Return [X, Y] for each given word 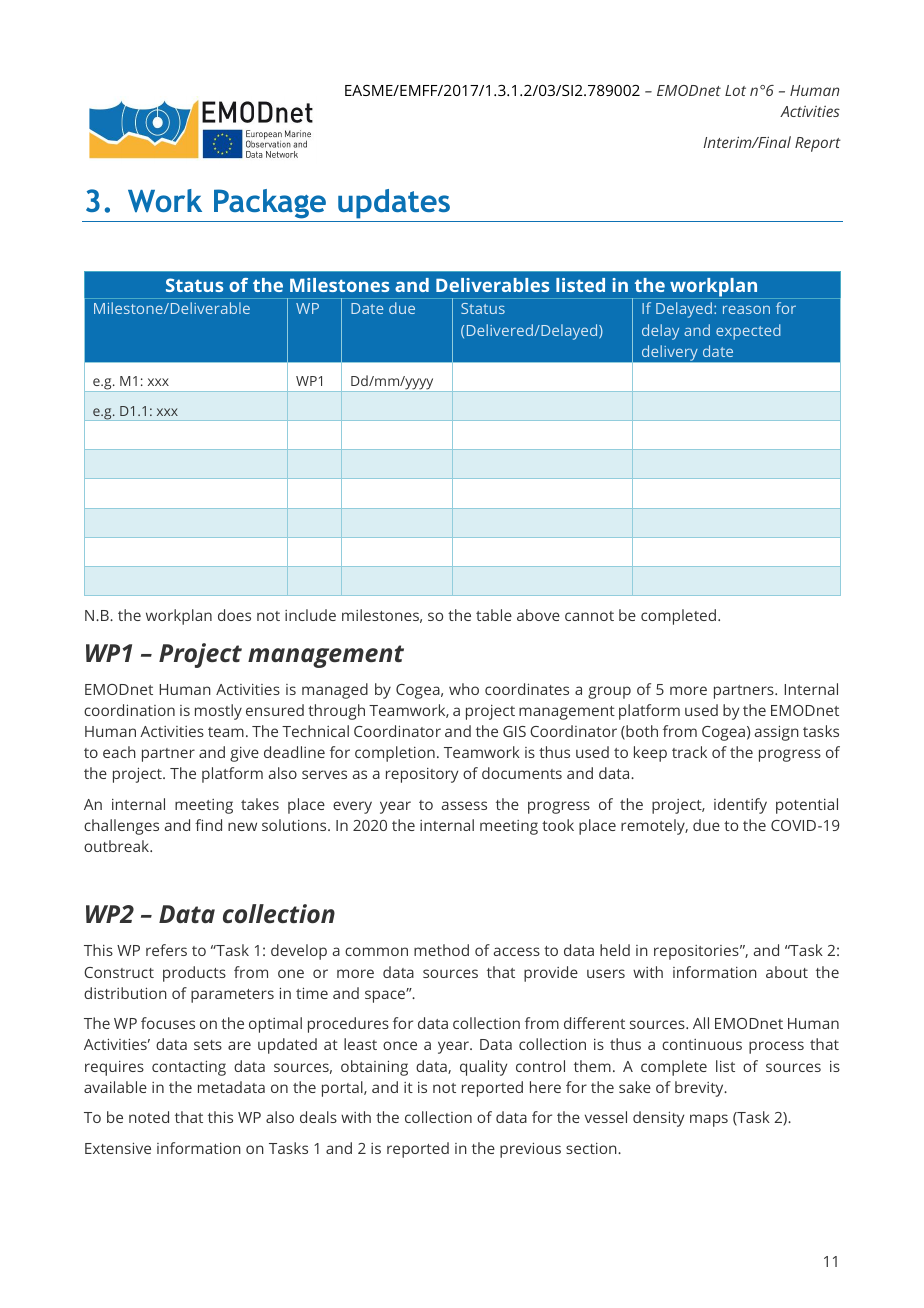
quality [483, 1068]
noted [149, 1117]
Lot [735, 90]
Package [270, 204]
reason [746, 309]
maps [709, 1120]
